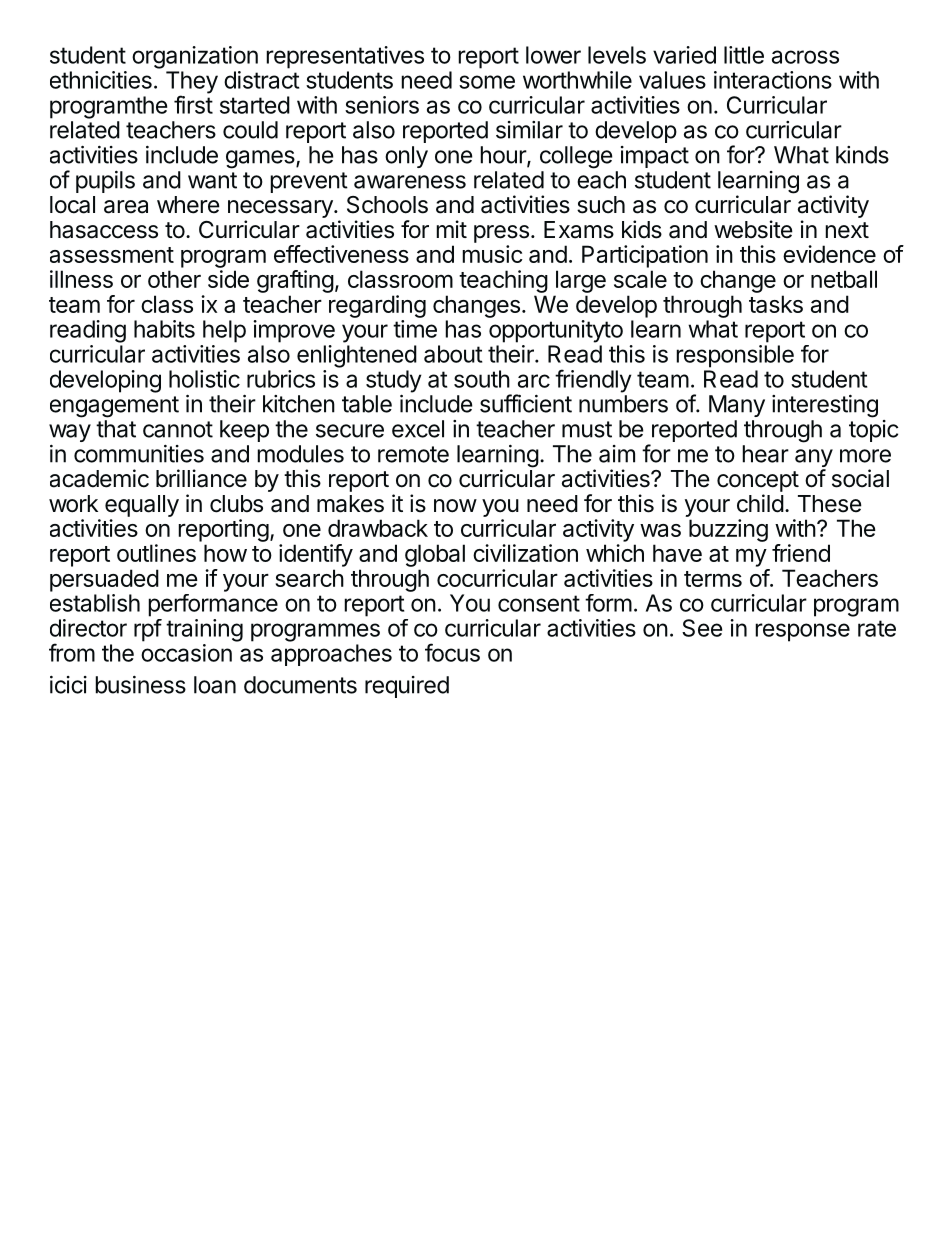 Image resolution: width=952 pixels, height=1233 pixels. Describe the element at coordinates (758, 481) in the document. I see `concept` at that location.
